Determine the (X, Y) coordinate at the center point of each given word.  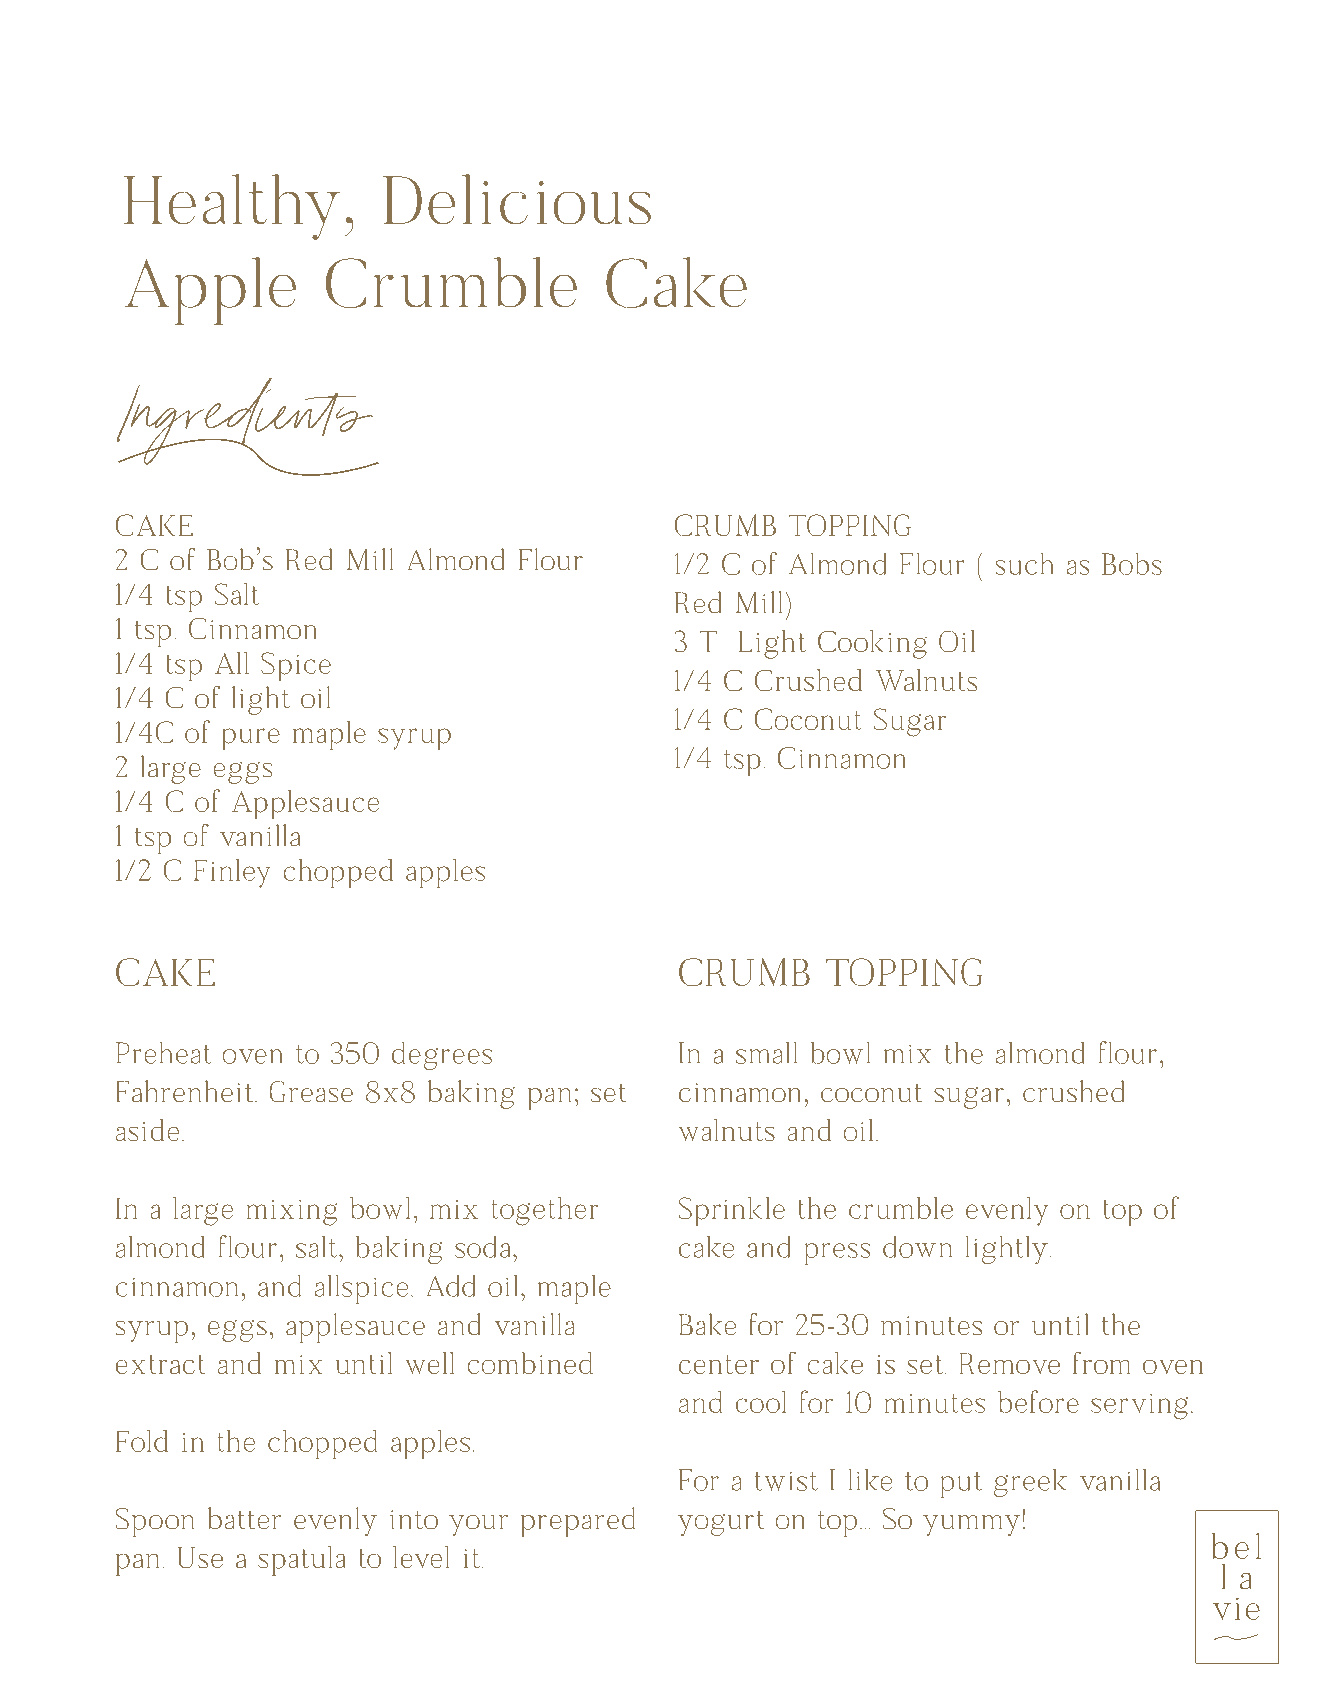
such (1024, 564)
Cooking (872, 644)
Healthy (232, 207)
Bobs (1132, 564)
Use (200, 1557)
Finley (232, 873)
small (766, 1053)
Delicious (517, 199)
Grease (311, 1091)
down (917, 1247)
